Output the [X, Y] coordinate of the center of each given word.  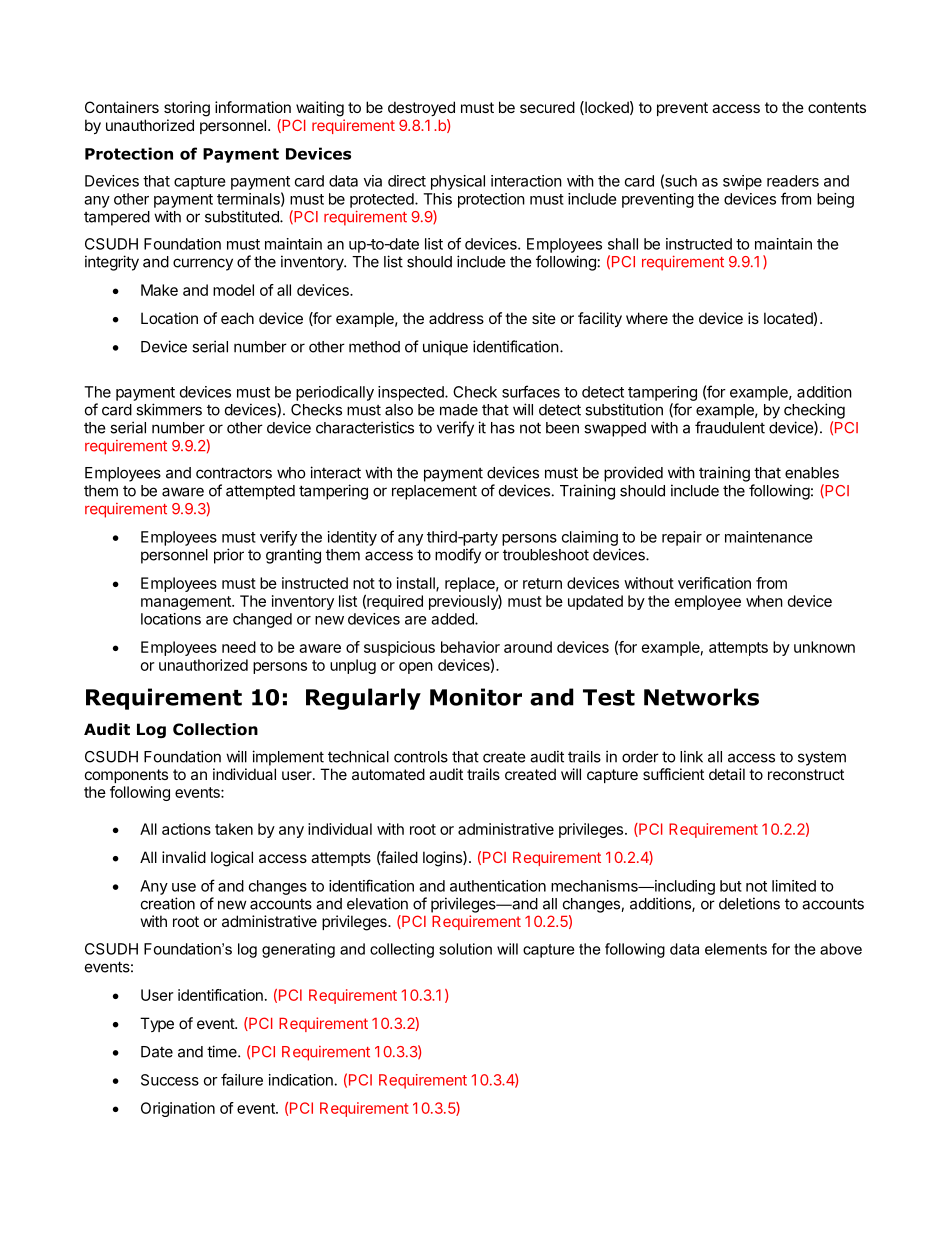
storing [187, 109]
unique [445, 348]
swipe [742, 182]
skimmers [169, 409]
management [187, 603]
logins [443, 859]
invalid [184, 857]
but [731, 886]
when [764, 601]
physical [458, 182]
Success [170, 1080]
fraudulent [730, 427]
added [453, 619]
